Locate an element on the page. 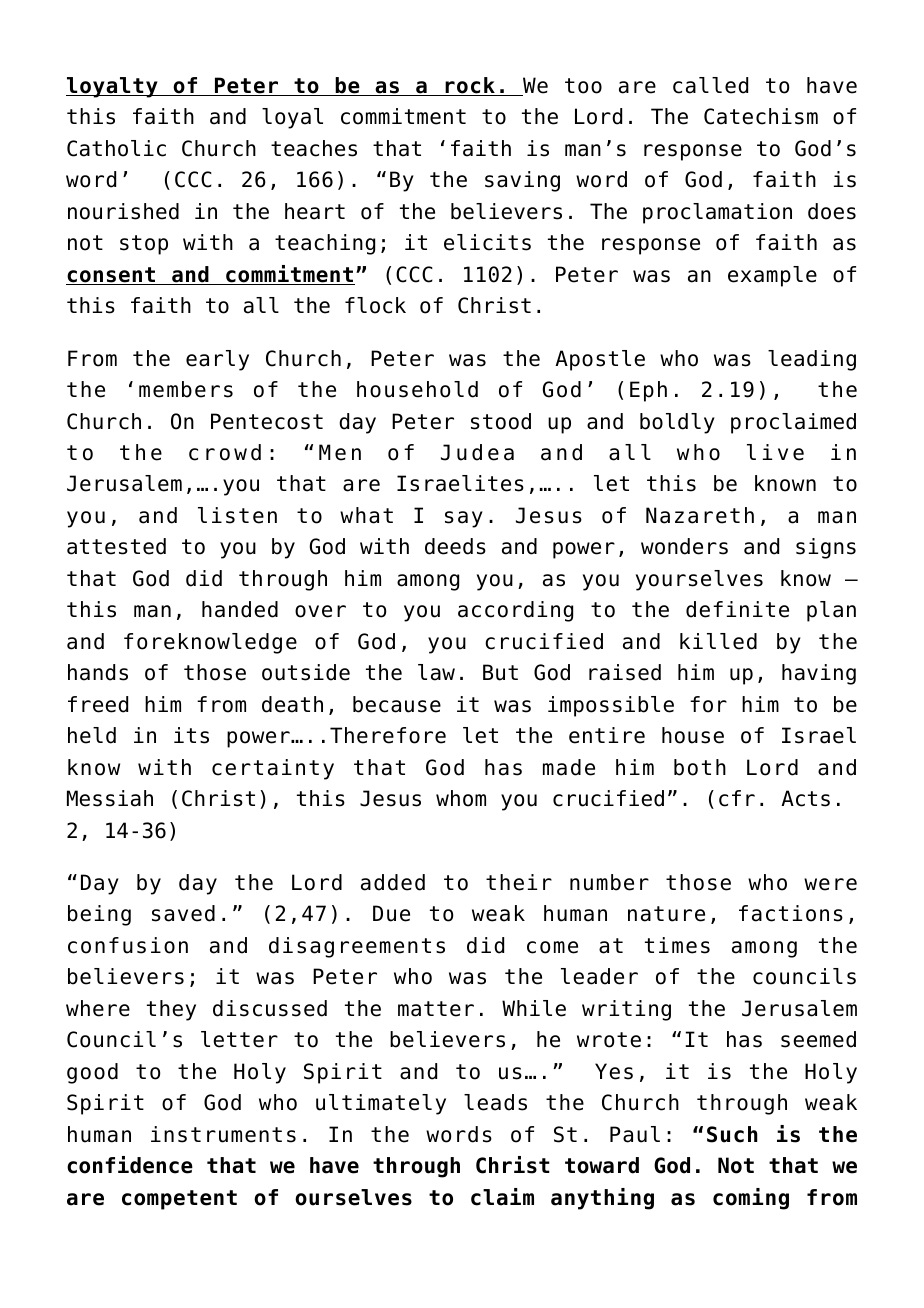 The image size is (924, 1308). crowd is located at coordinates (225, 452).
